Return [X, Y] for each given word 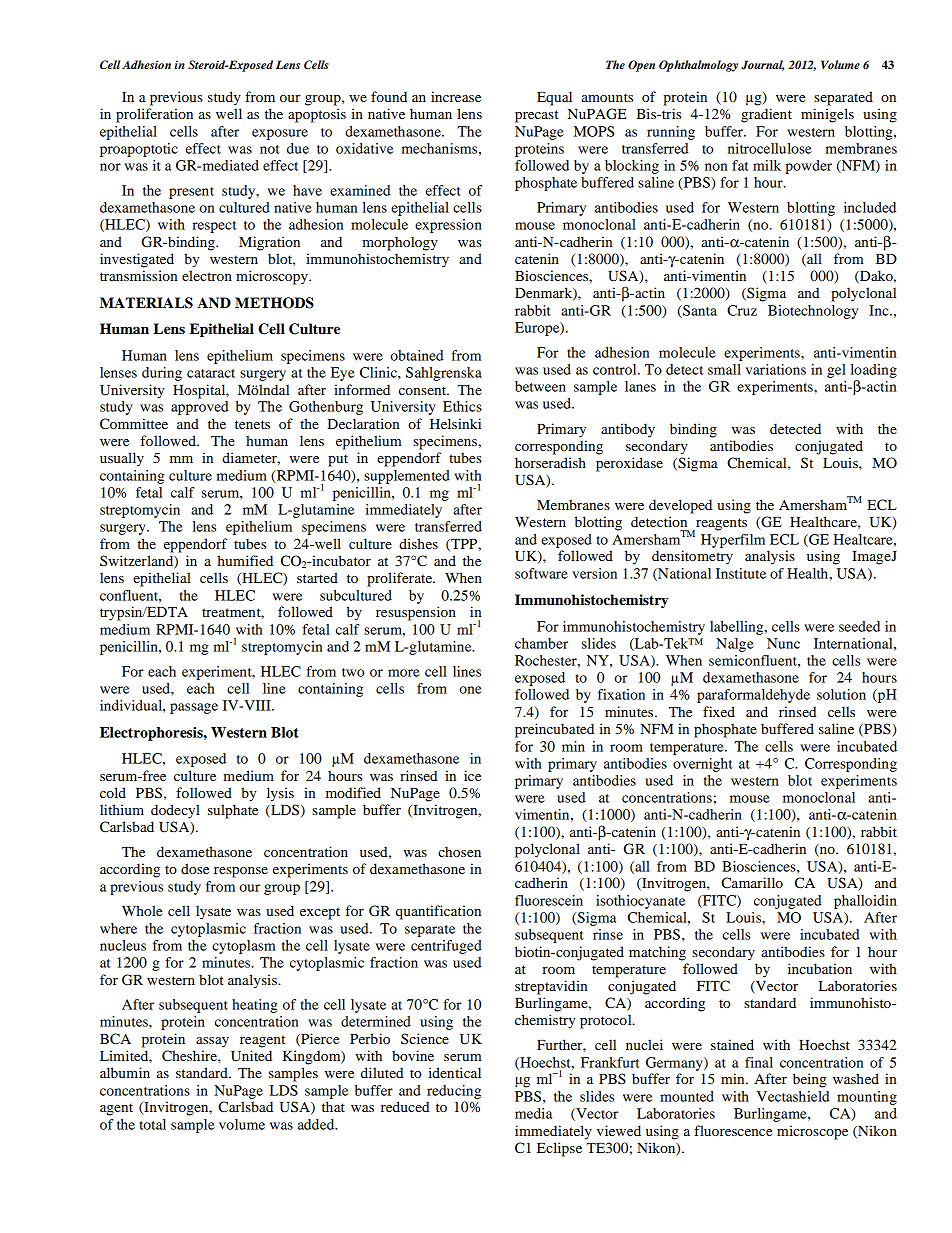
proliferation [154, 115]
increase [456, 96]
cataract [211, 373]
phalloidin [865, 902]
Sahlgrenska [444, 374]
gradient [766, 115]
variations [775, 369]
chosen [459, 851]
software [541, 573]
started [317, 577]
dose [195, 868]
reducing [454, 1092]
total [153, 1124]
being [810, 1080]
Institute [741, 573]
